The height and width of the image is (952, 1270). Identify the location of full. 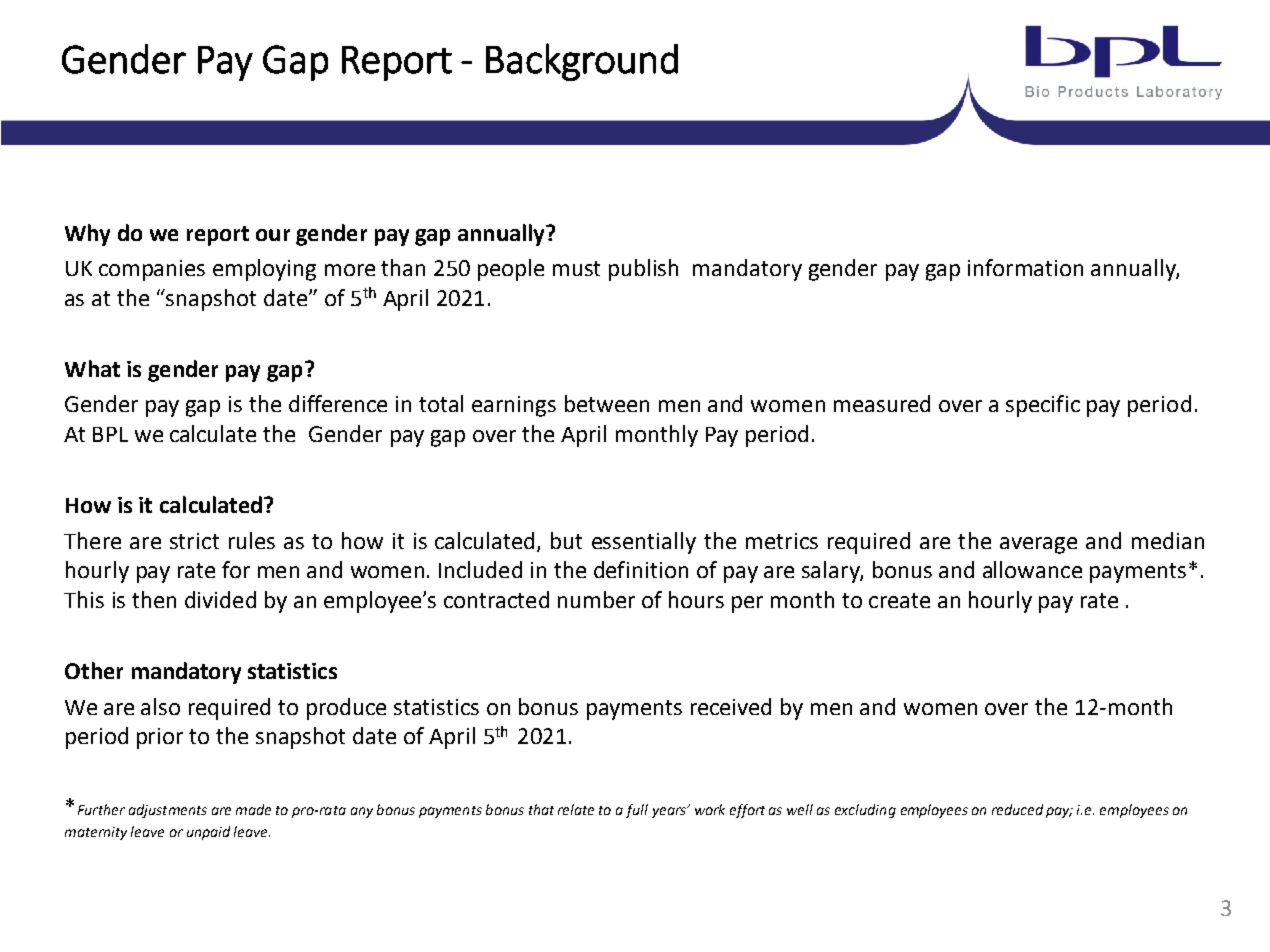
(637, 811).
